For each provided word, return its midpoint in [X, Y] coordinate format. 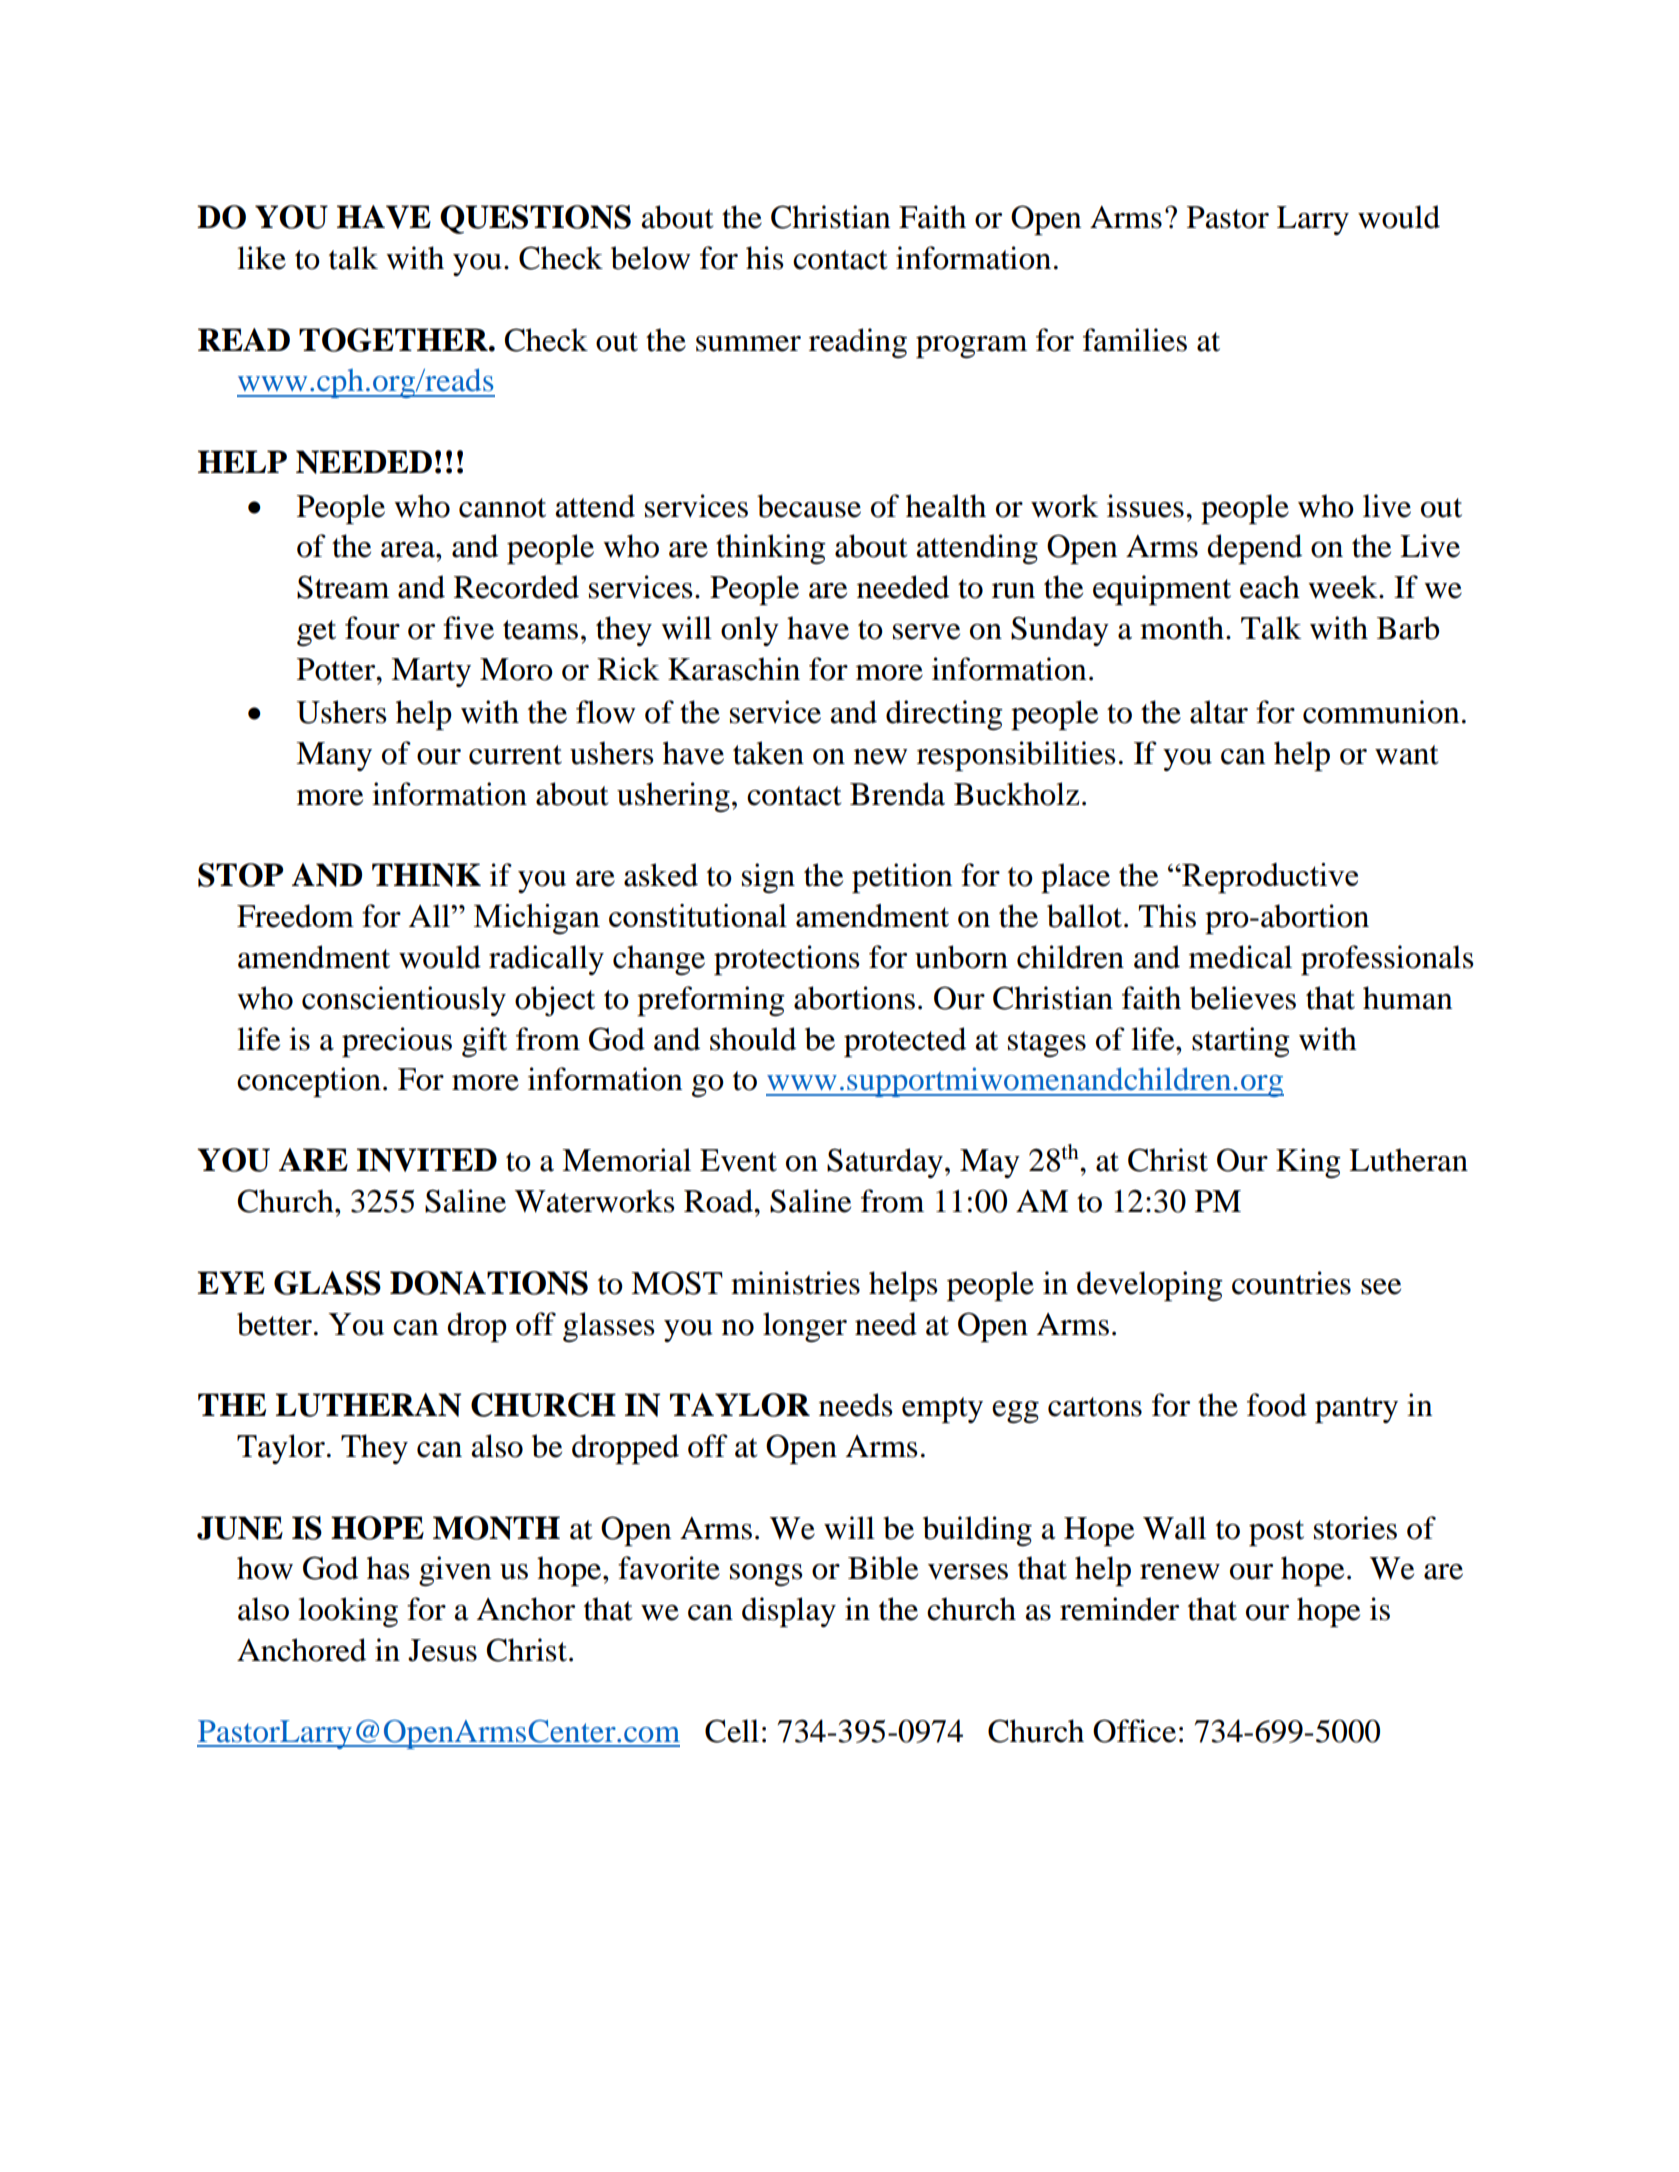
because [809, 506]
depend [1254, 549]
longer [805, 1327]
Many [334, 756]
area [409, 550]
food [1277, 1405]
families [1135, 340]
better [274, 1324]
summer [748, 344]
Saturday [885, 1163]
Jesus [442, 1650]
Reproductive [1269, 878]
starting [1241, 1042]
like [261, 258]
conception [309, 1082]
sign [768, 878]
